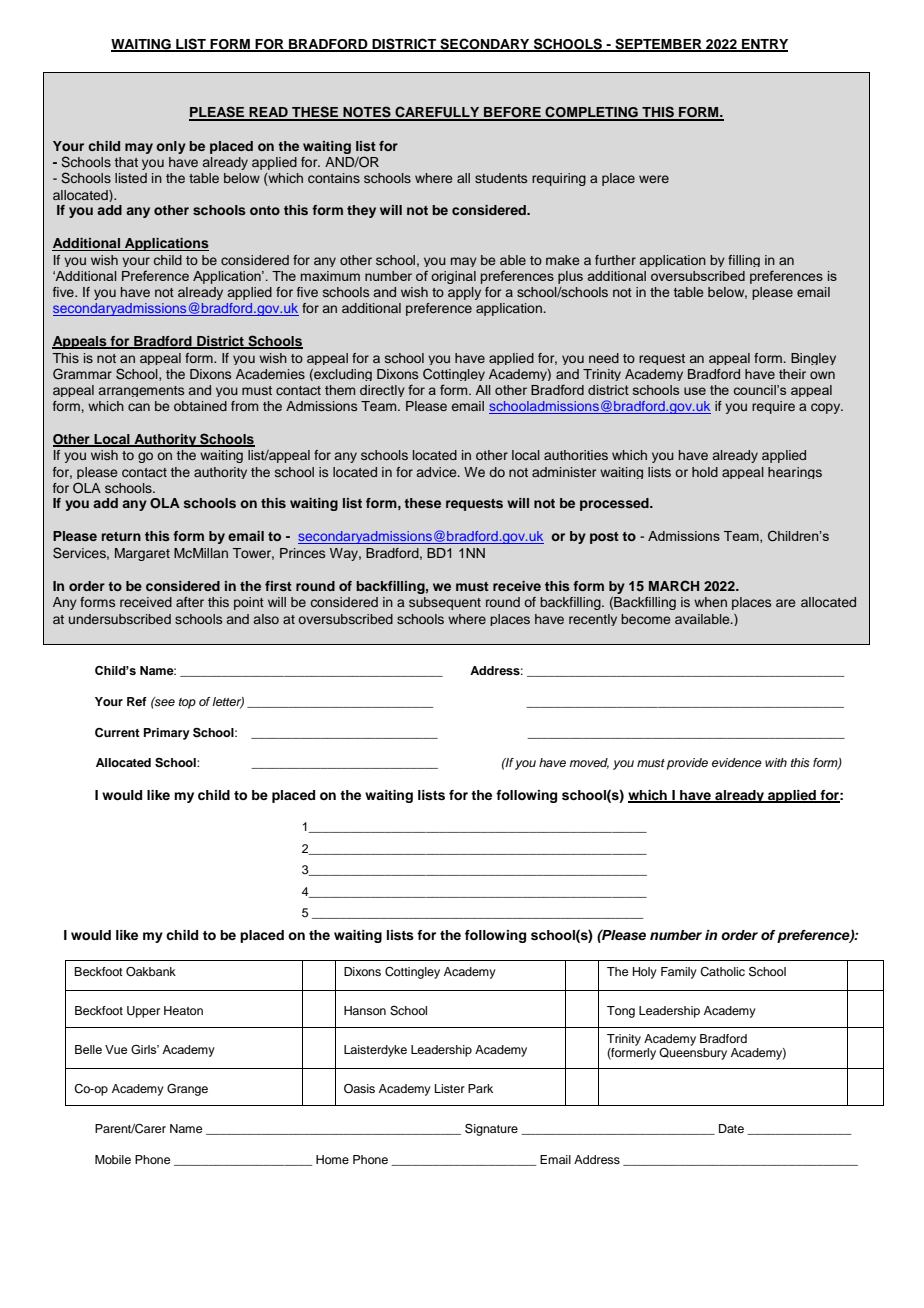 Image resolution: width=924 pixels, height=1308 pixels. I want to click on ENTRY, so click(764, 45).
